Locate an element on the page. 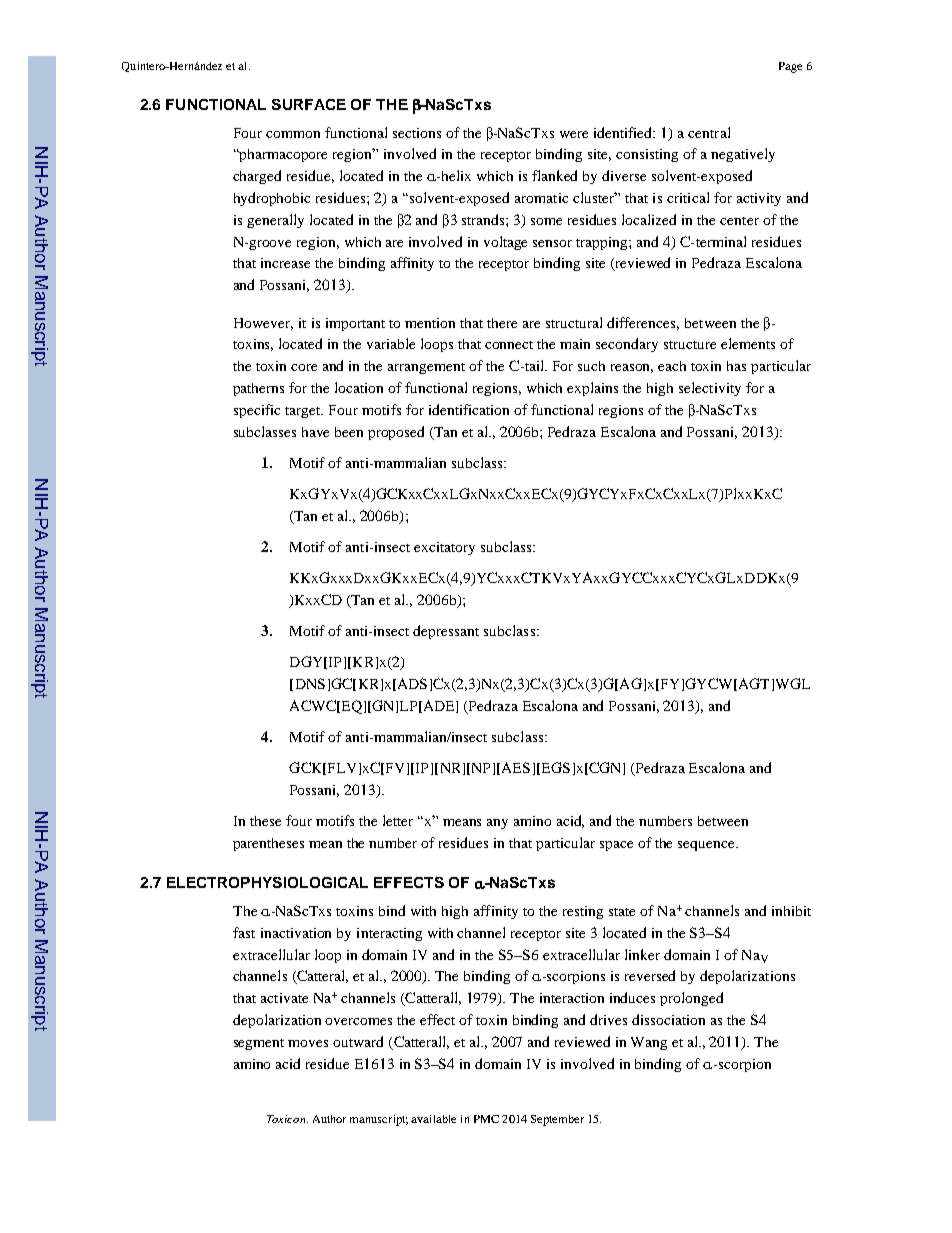 Image resolution: width=952 pixels, height=1233 pixels. sequence is located at coordinates (707, 846).
